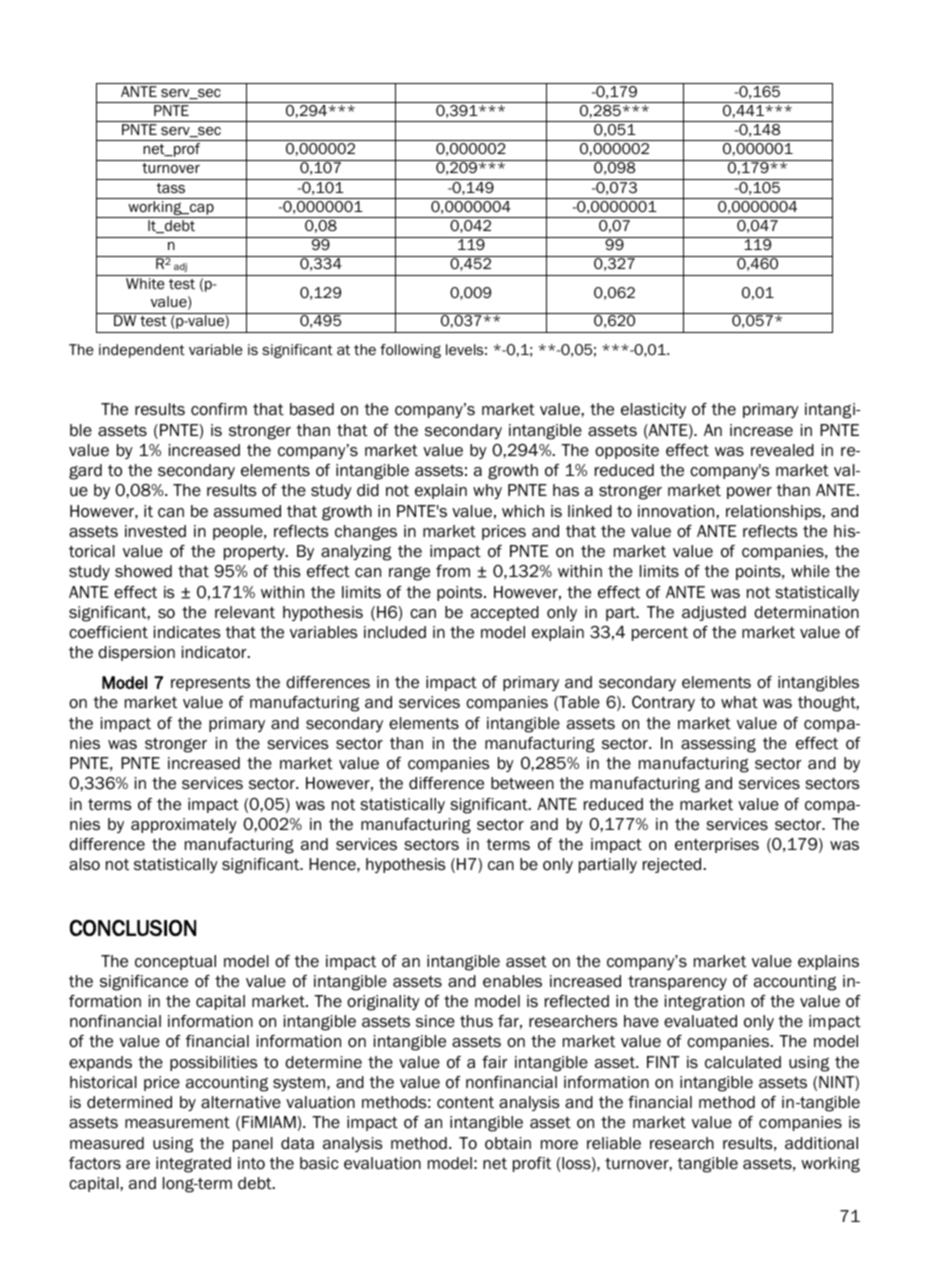  Describe the element at coordinates (210, 684) in the document. I see `represents` at that location.
